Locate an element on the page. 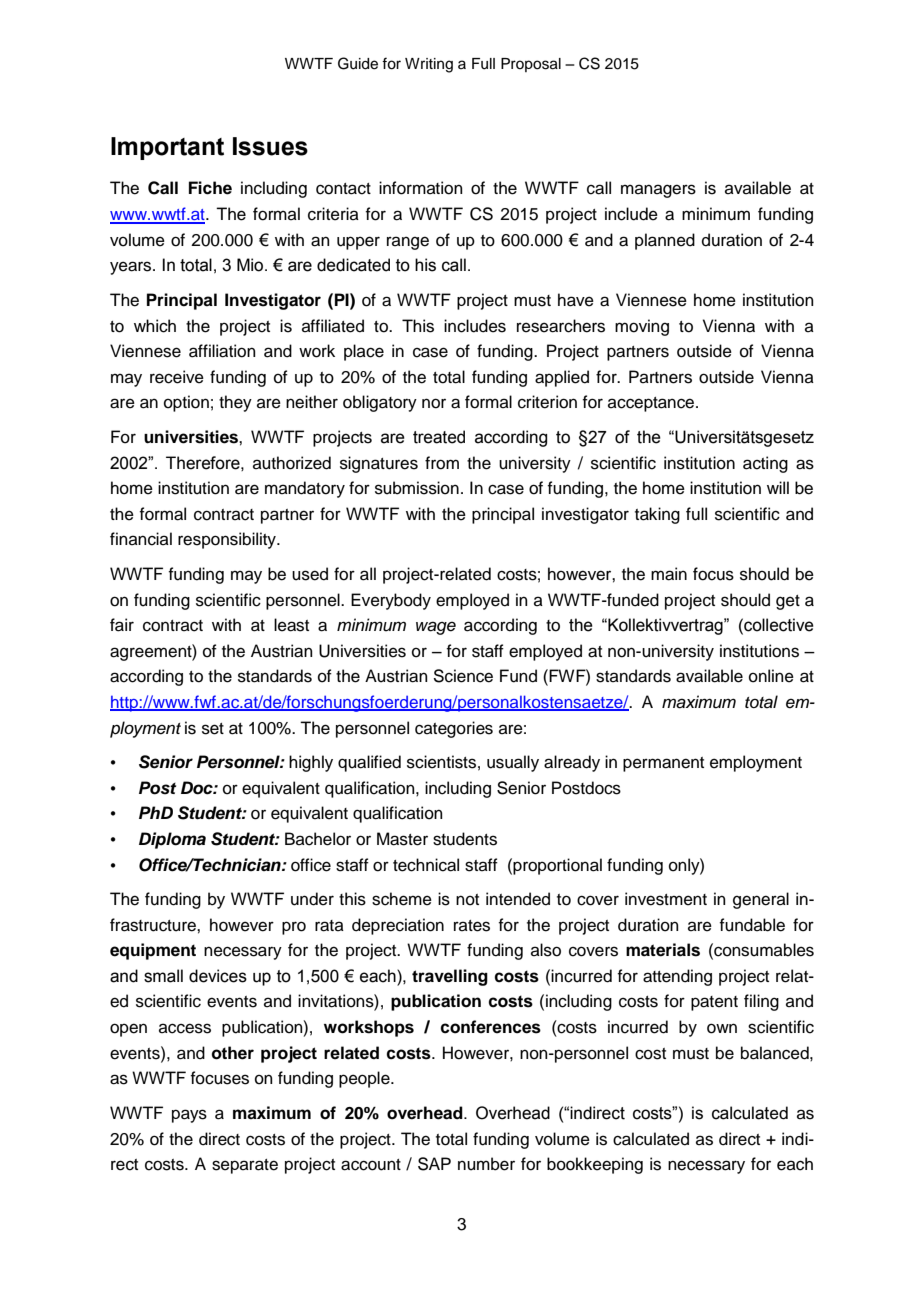 The width and height of the image is (924, 1308). treated is located at coordinates (439, 437).
